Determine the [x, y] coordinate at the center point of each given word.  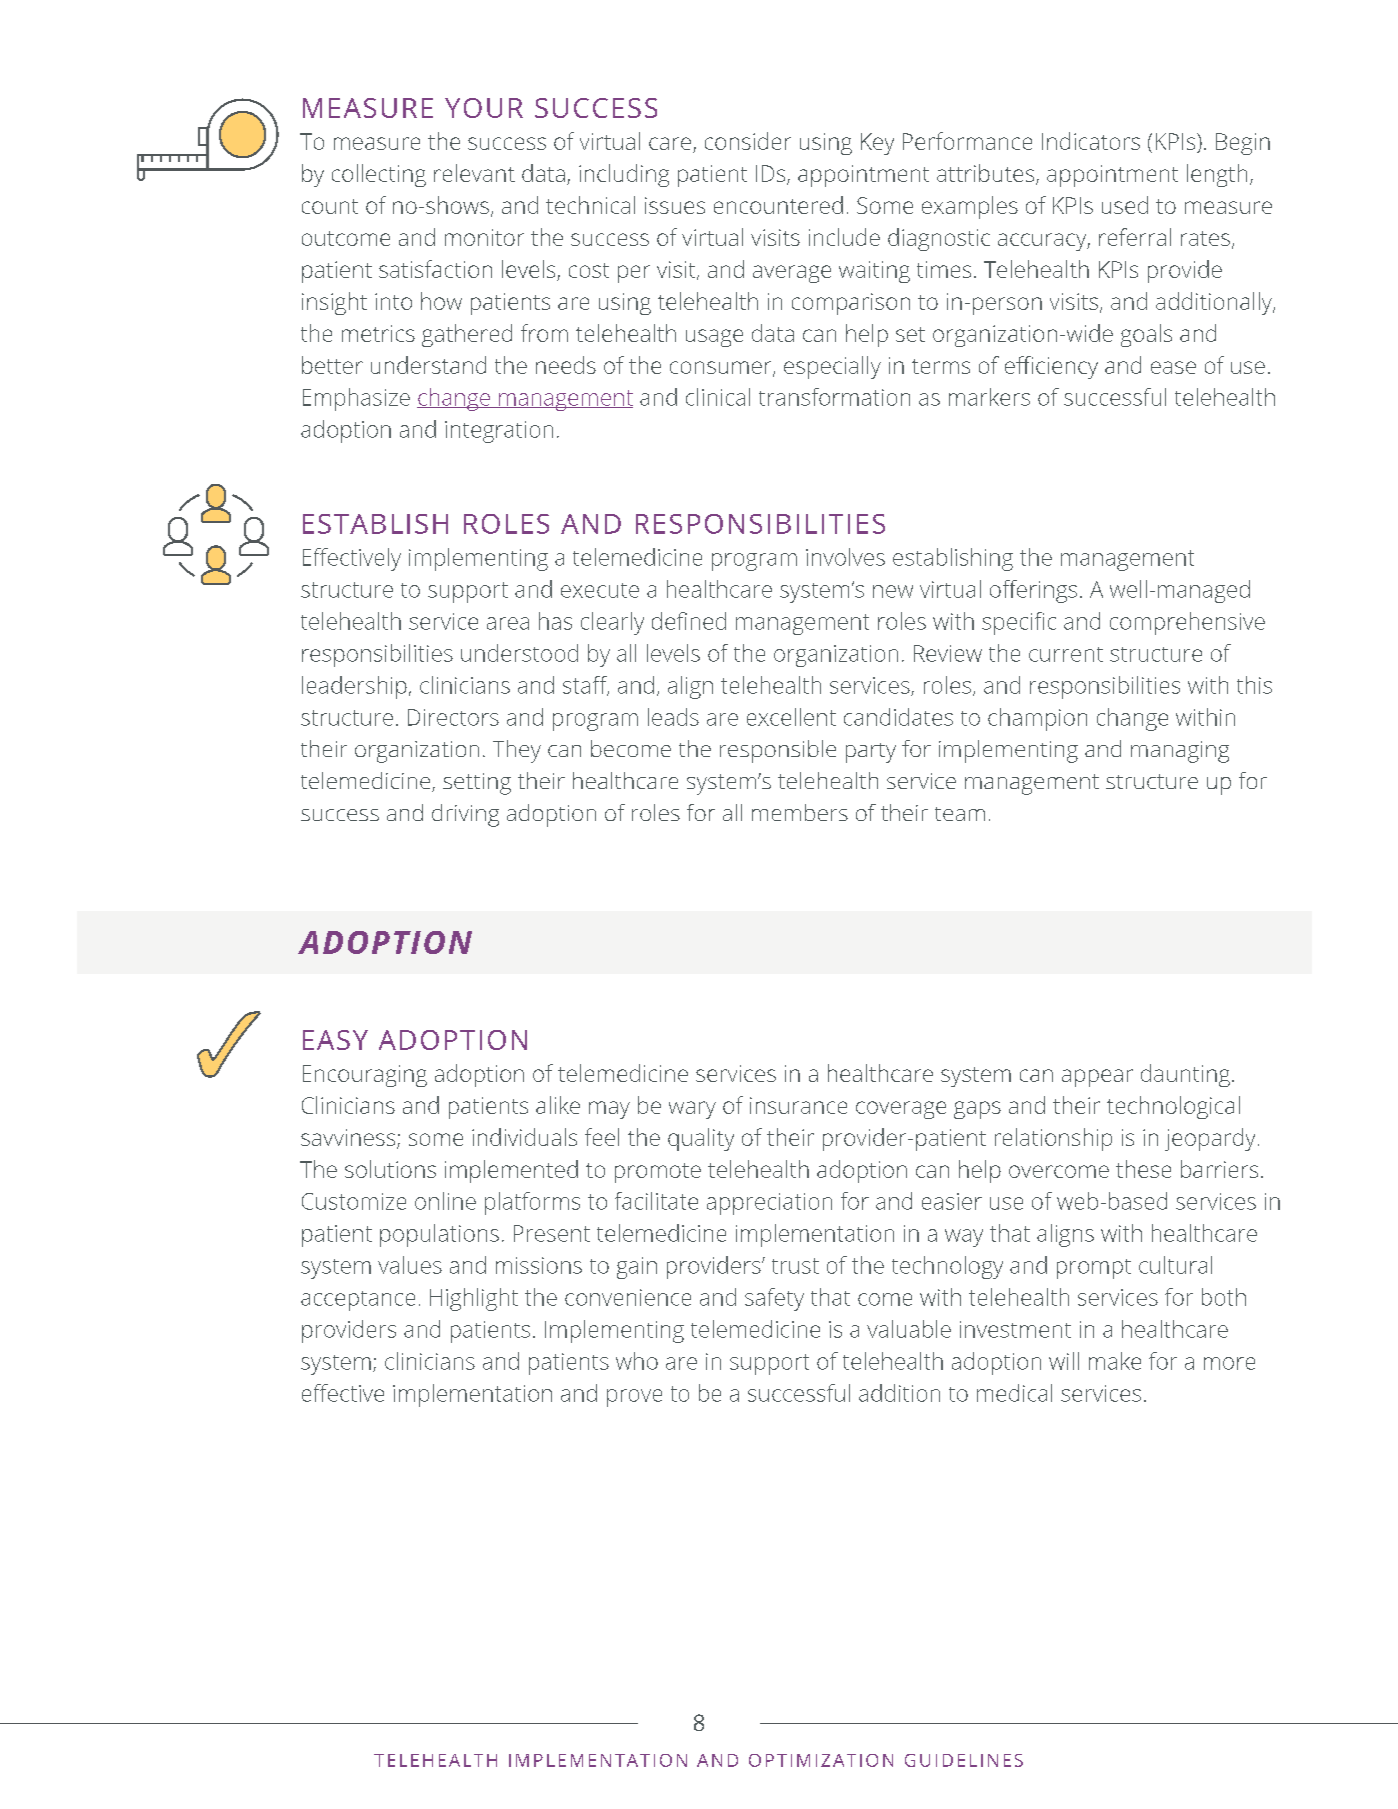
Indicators [1091, 141]
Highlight [474, 1299]
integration [499, 432]
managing [1180, 752]
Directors [453, 717]
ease [1173, 367]
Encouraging [365, 1076]
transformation [834, 397]
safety [774, 1299]
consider [748, 141]
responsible [778, 751]
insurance [798, 1105]
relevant [474, 173]
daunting [1185, 1075]
